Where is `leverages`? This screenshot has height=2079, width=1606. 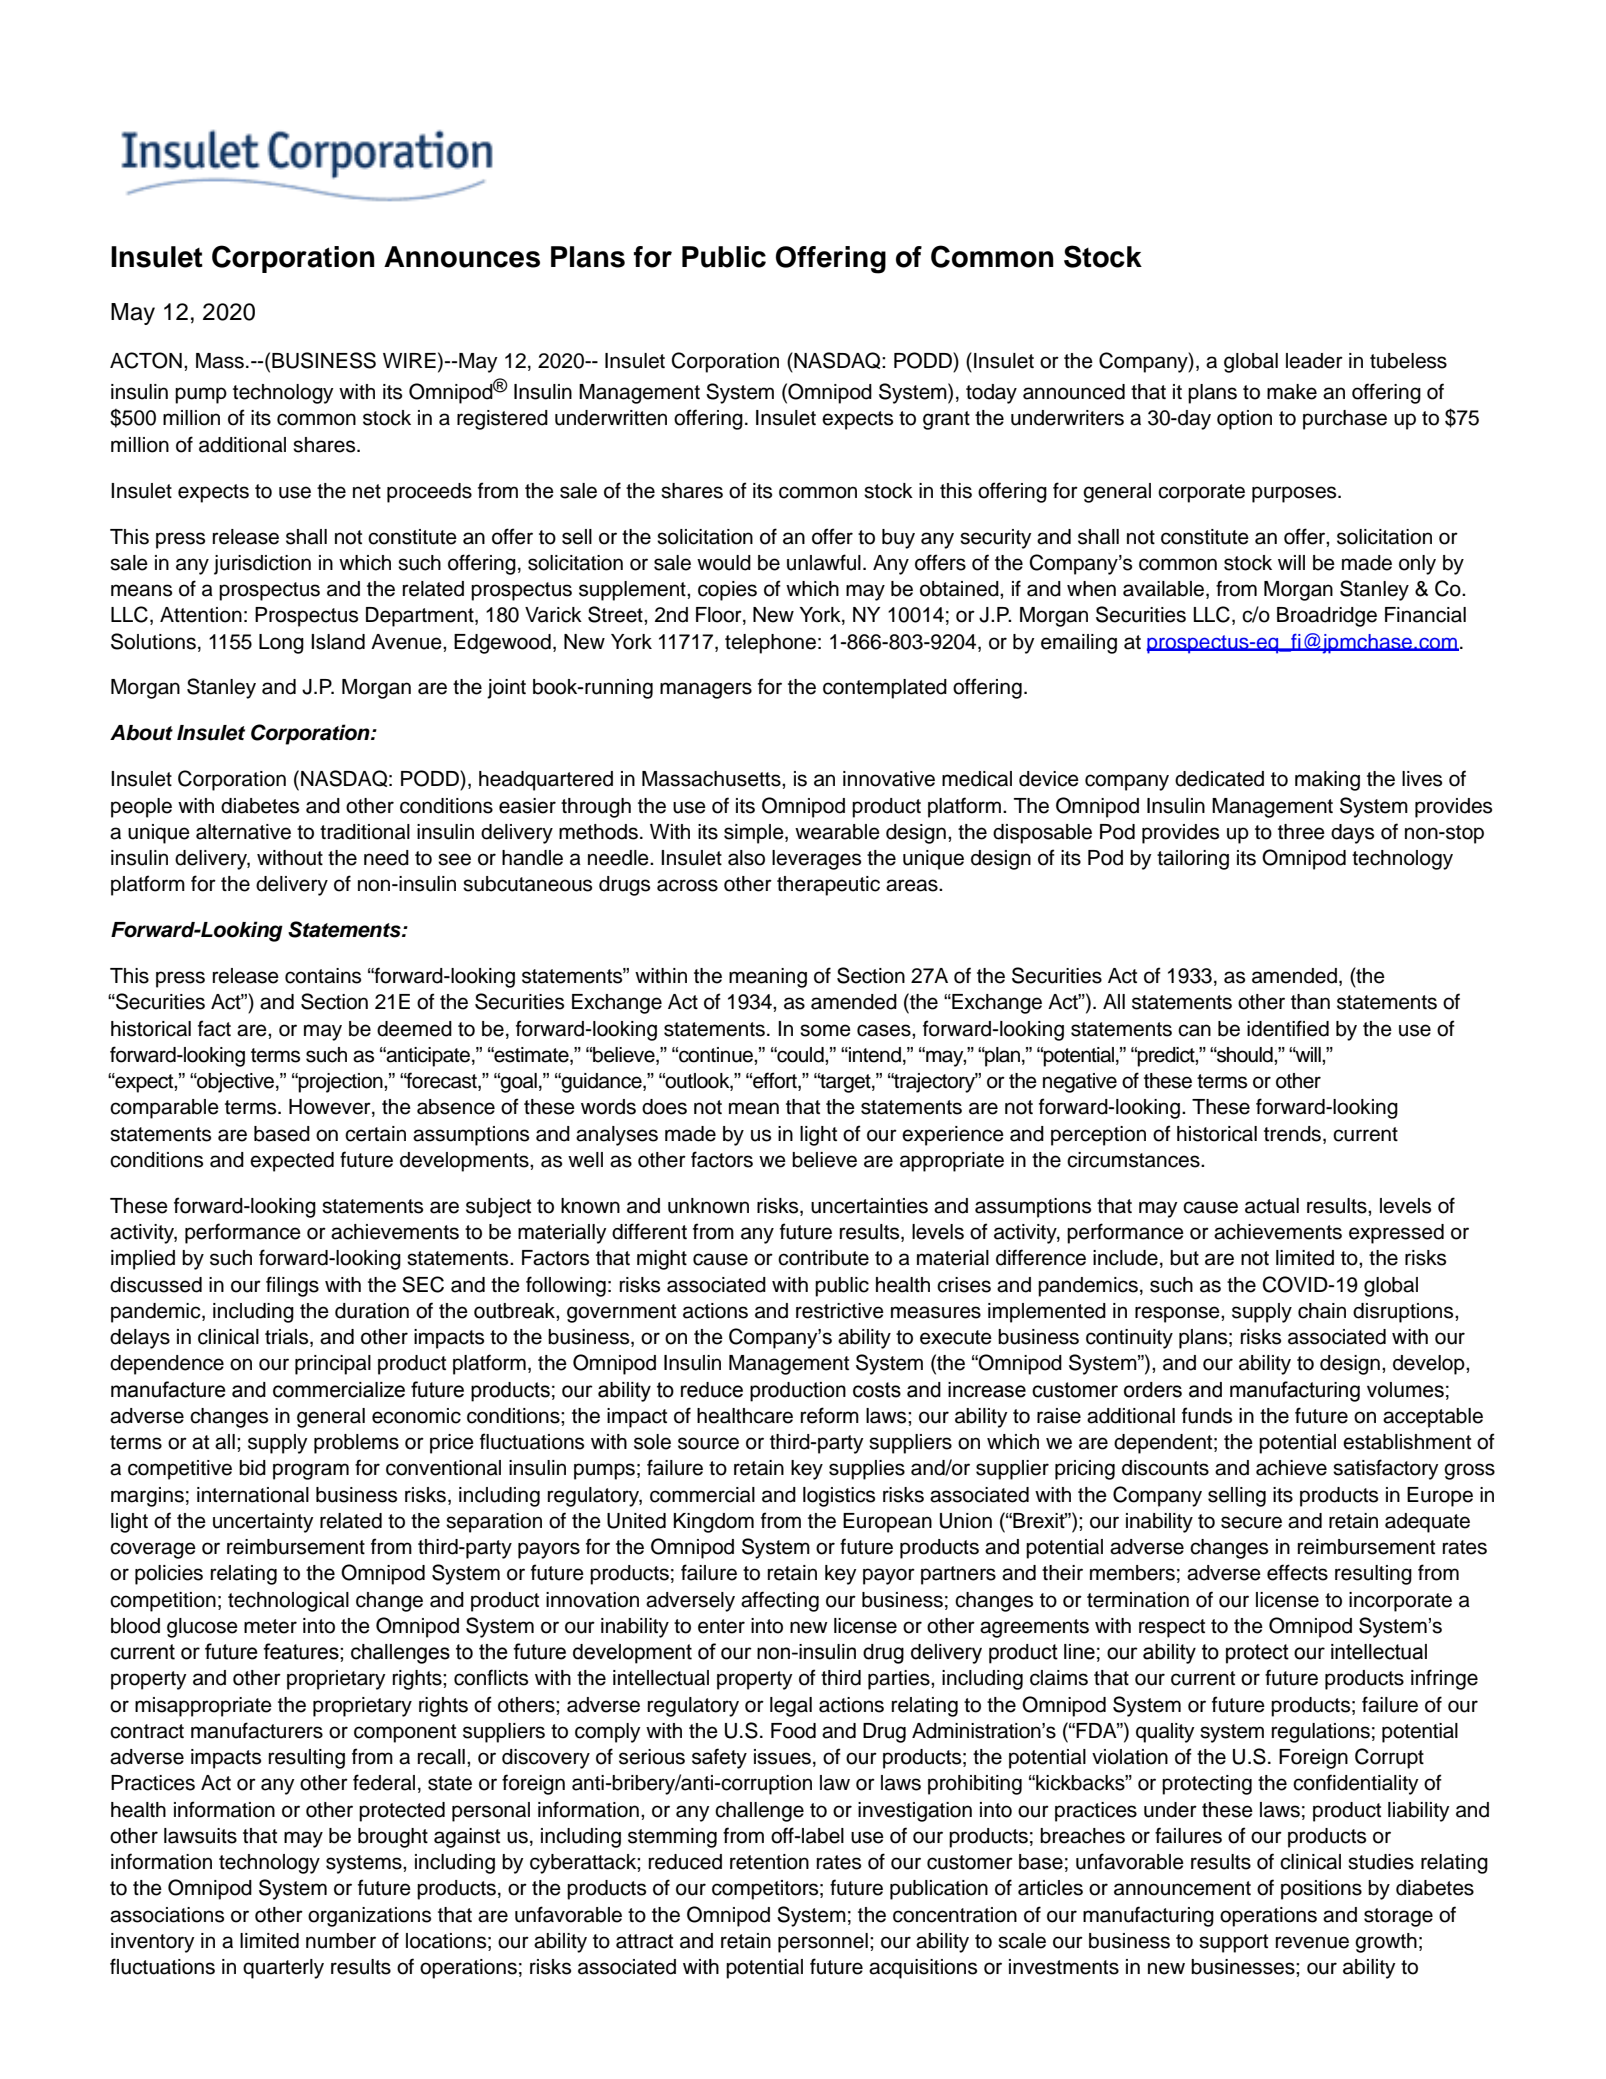
leverages is located at coordinates (816, 860).
